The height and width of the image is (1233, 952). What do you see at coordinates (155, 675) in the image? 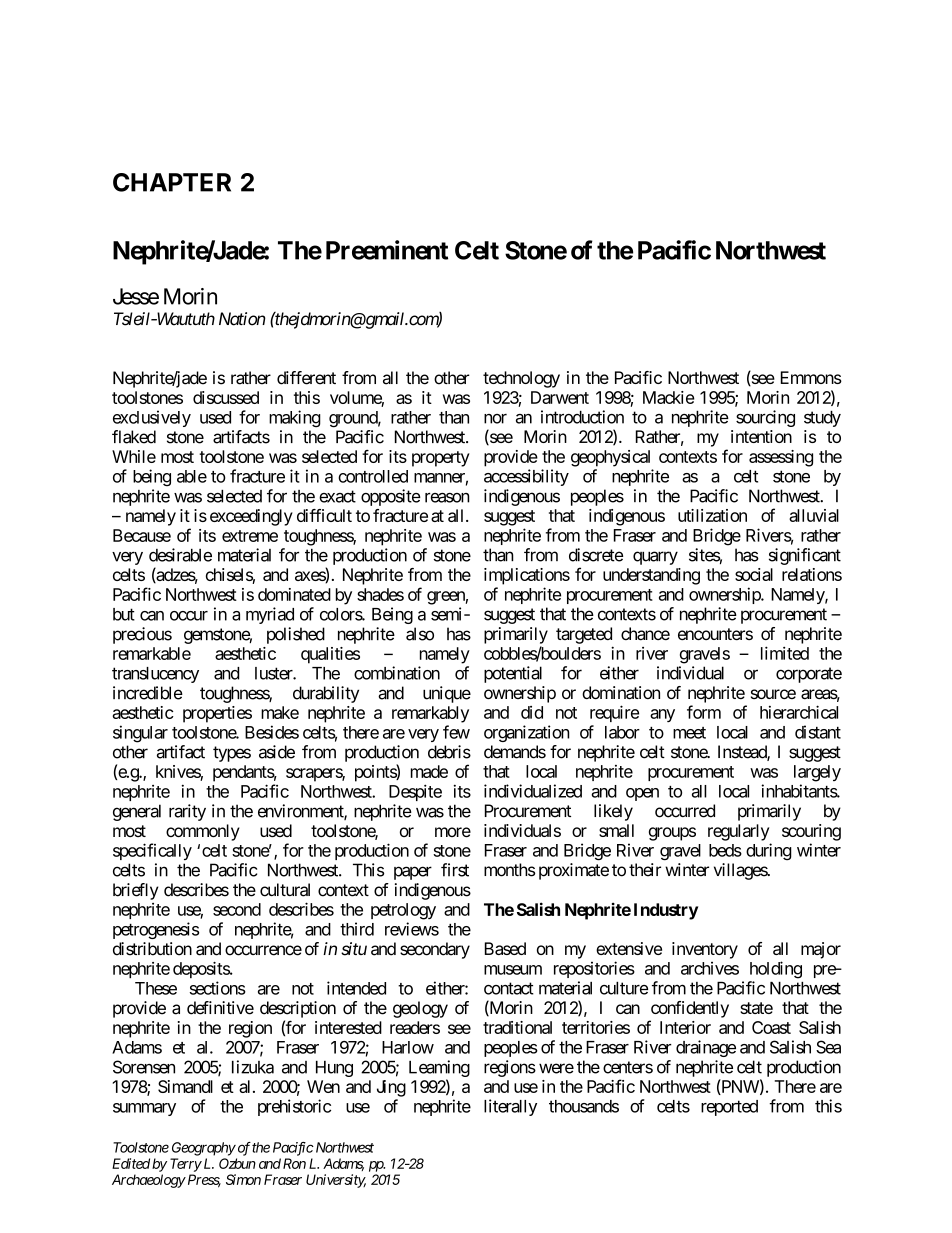
I see `translucency` at bounding box center [155, 675].
